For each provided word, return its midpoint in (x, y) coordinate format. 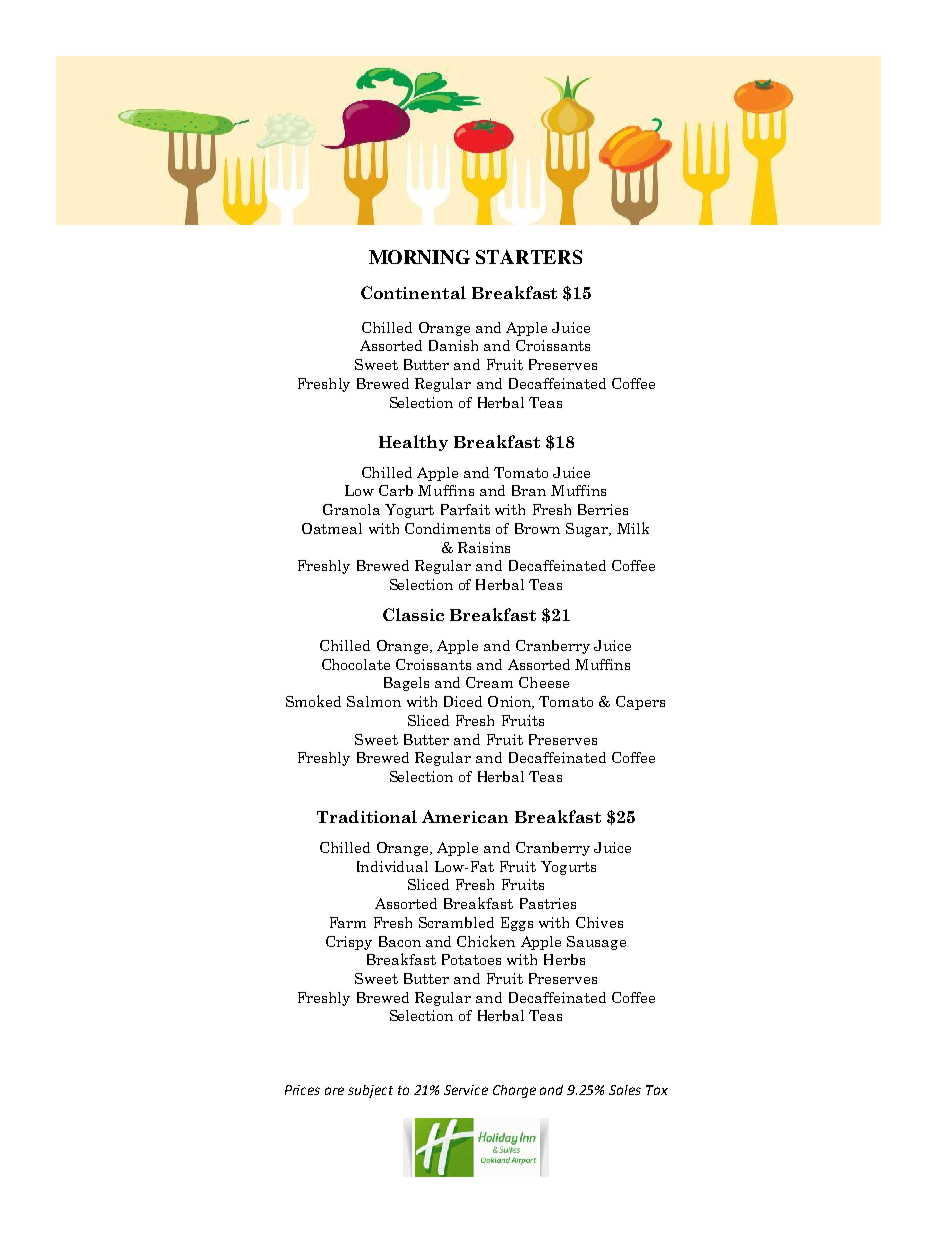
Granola (351, 509)
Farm (348, 922)
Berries (603, 509)
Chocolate (356, 664)
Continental (413, 292)
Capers (640, 703)
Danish (453, 345)
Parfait (465, 509)
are (334, 1091)
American (465, 816)
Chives (599, 922)
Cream (489, 682)
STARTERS (529, 257)
